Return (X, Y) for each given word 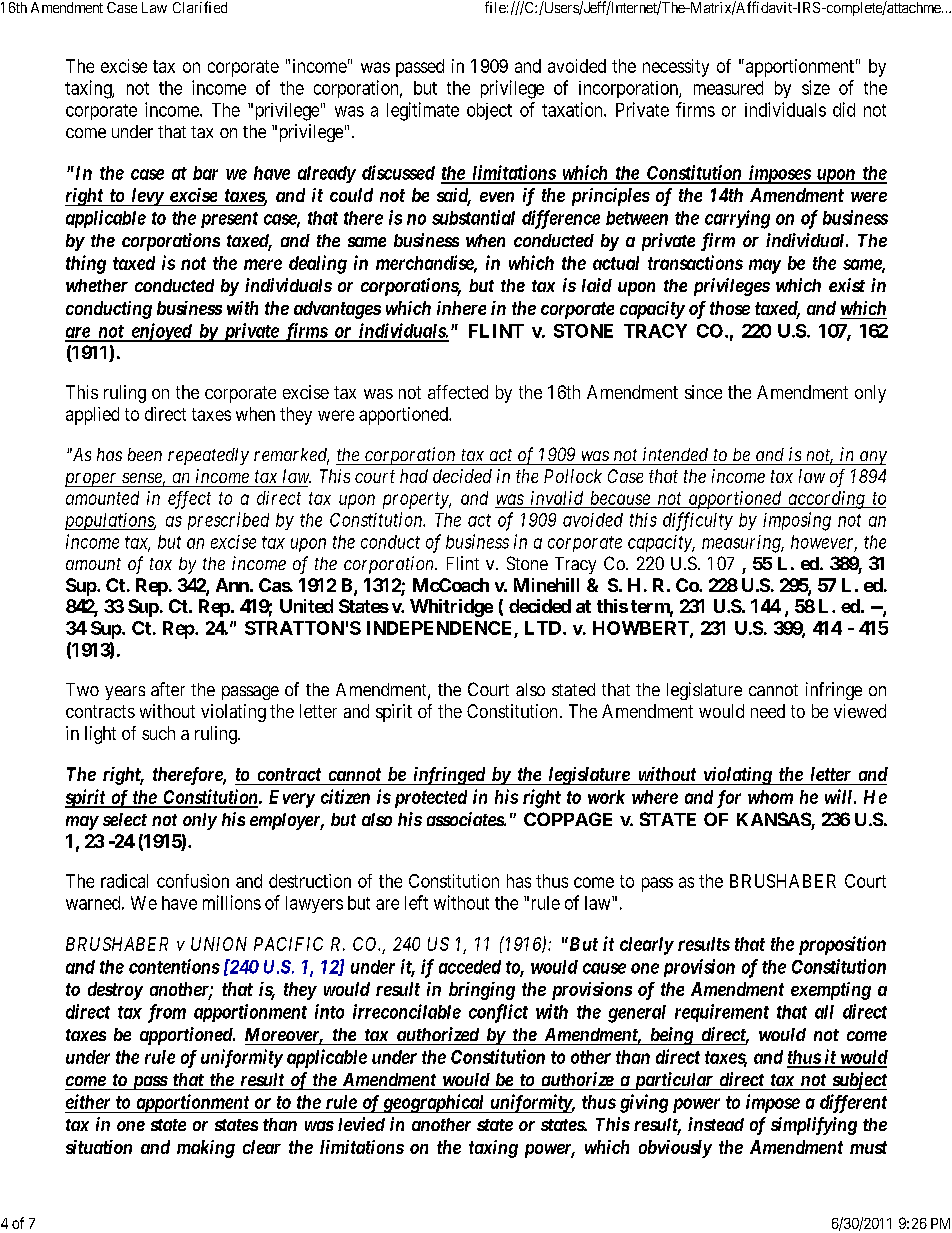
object (489, 111)
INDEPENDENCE (441, 629)
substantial (473, 217)
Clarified (200, 7)
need (768, 711)
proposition (842, 945)
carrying (737, 219)
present (229, 220)
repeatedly (208, 456)
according (826, 500)
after (168, 689)
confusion (193, 881)
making (206, 1149)
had (414, 476)
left (416, 902)
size (816, 87)
